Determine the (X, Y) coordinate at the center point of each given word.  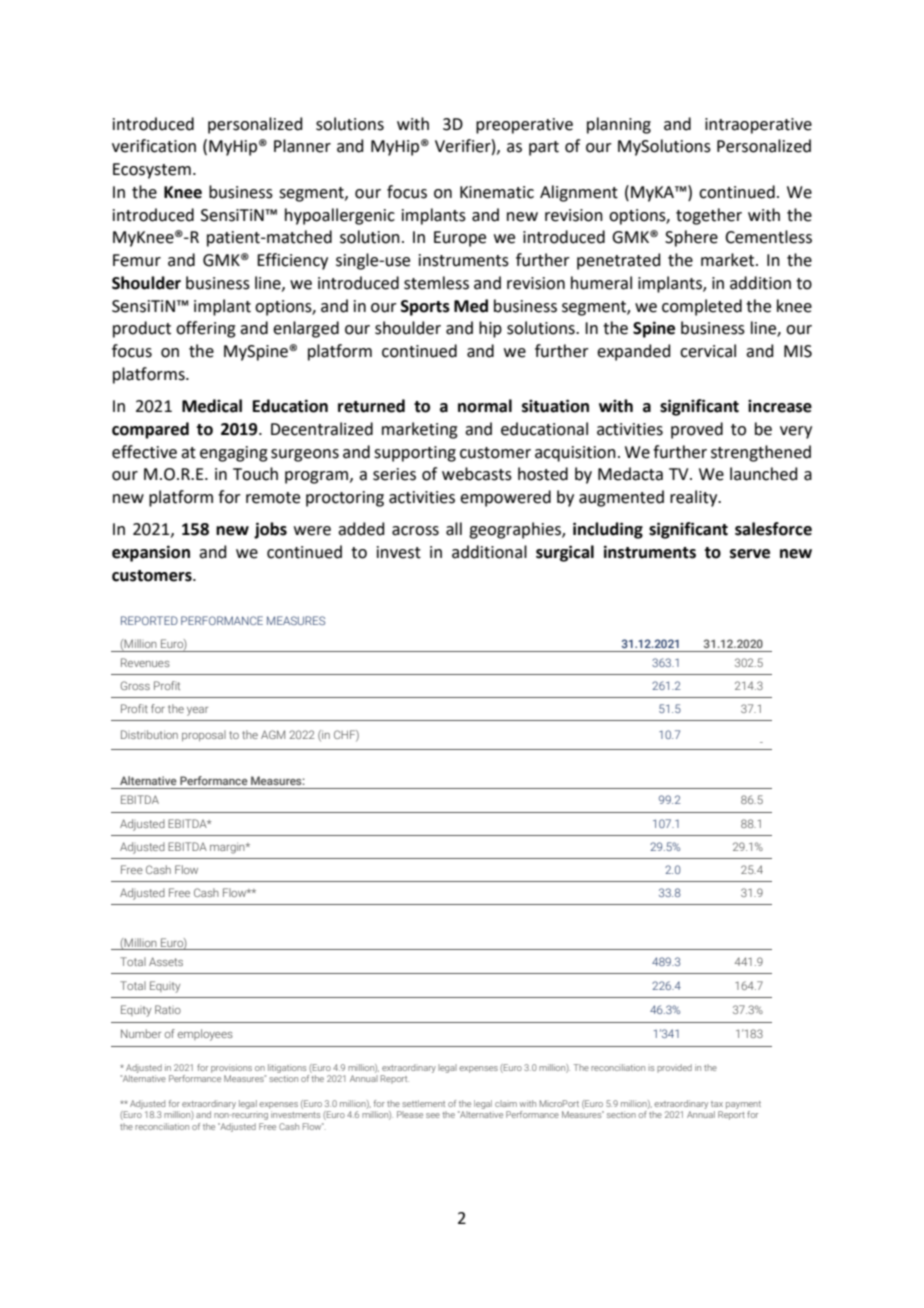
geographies (516, 530)
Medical (212, 406)
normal (485, 406)
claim (506, 1103)
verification (154, 146)
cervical (708, 351)
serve (750, 554)
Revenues (145, 662)
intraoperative (758, 126)
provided (674, 1068)
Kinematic (497, 192)
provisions (231, 1070)
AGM (273, 734)
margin (228, 848)
